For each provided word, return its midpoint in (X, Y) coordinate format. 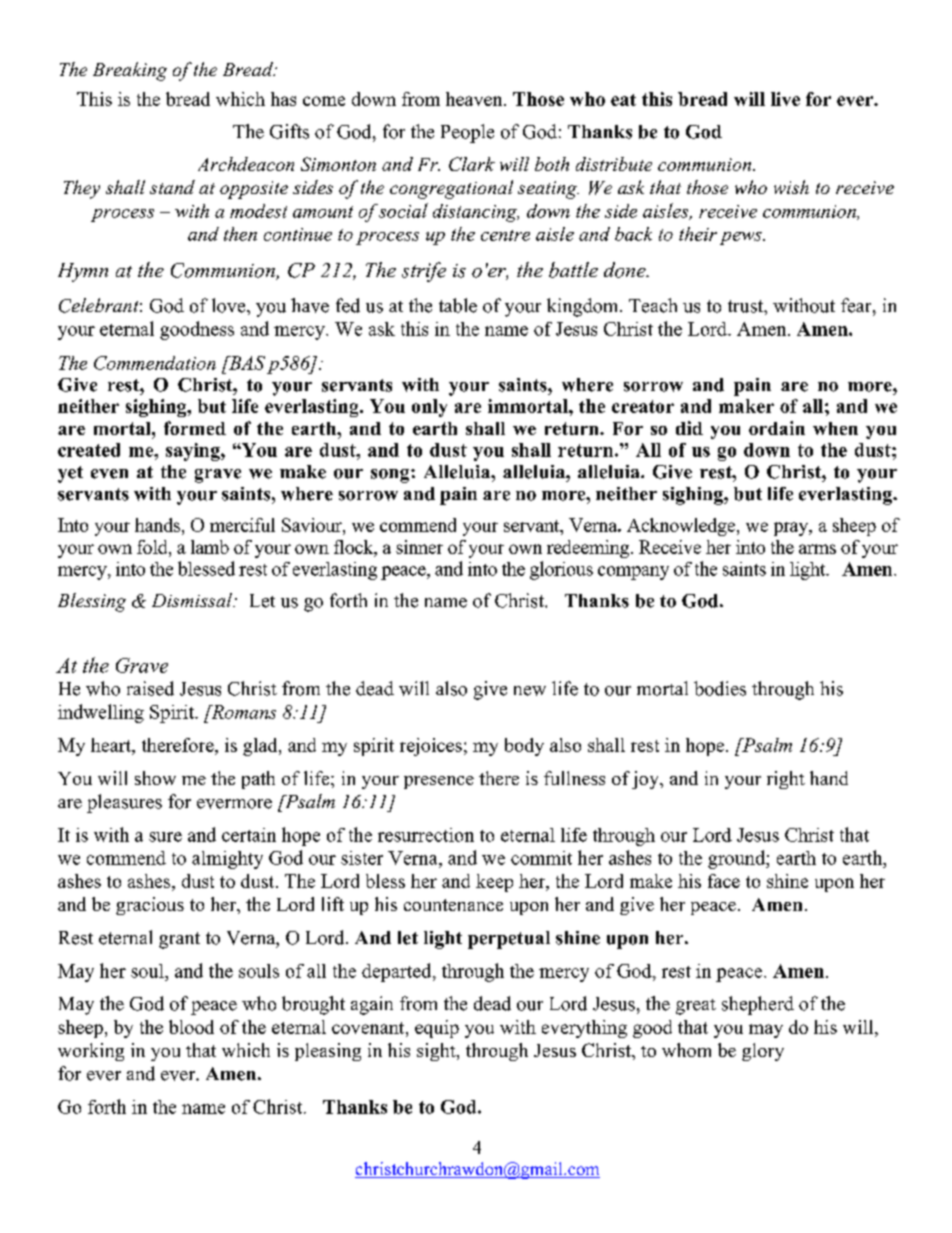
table (458, 305)
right (786, 780)
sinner (419, 547)
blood (191, 1027)
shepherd (758, 1005)
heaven (475, 99)
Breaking (130, 71)
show (155, 778)
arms (817, 549)
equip (437, 1029)
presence (439, 782)
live (785, 99)
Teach (653, 305)
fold (153, 547)
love (230, 305)
